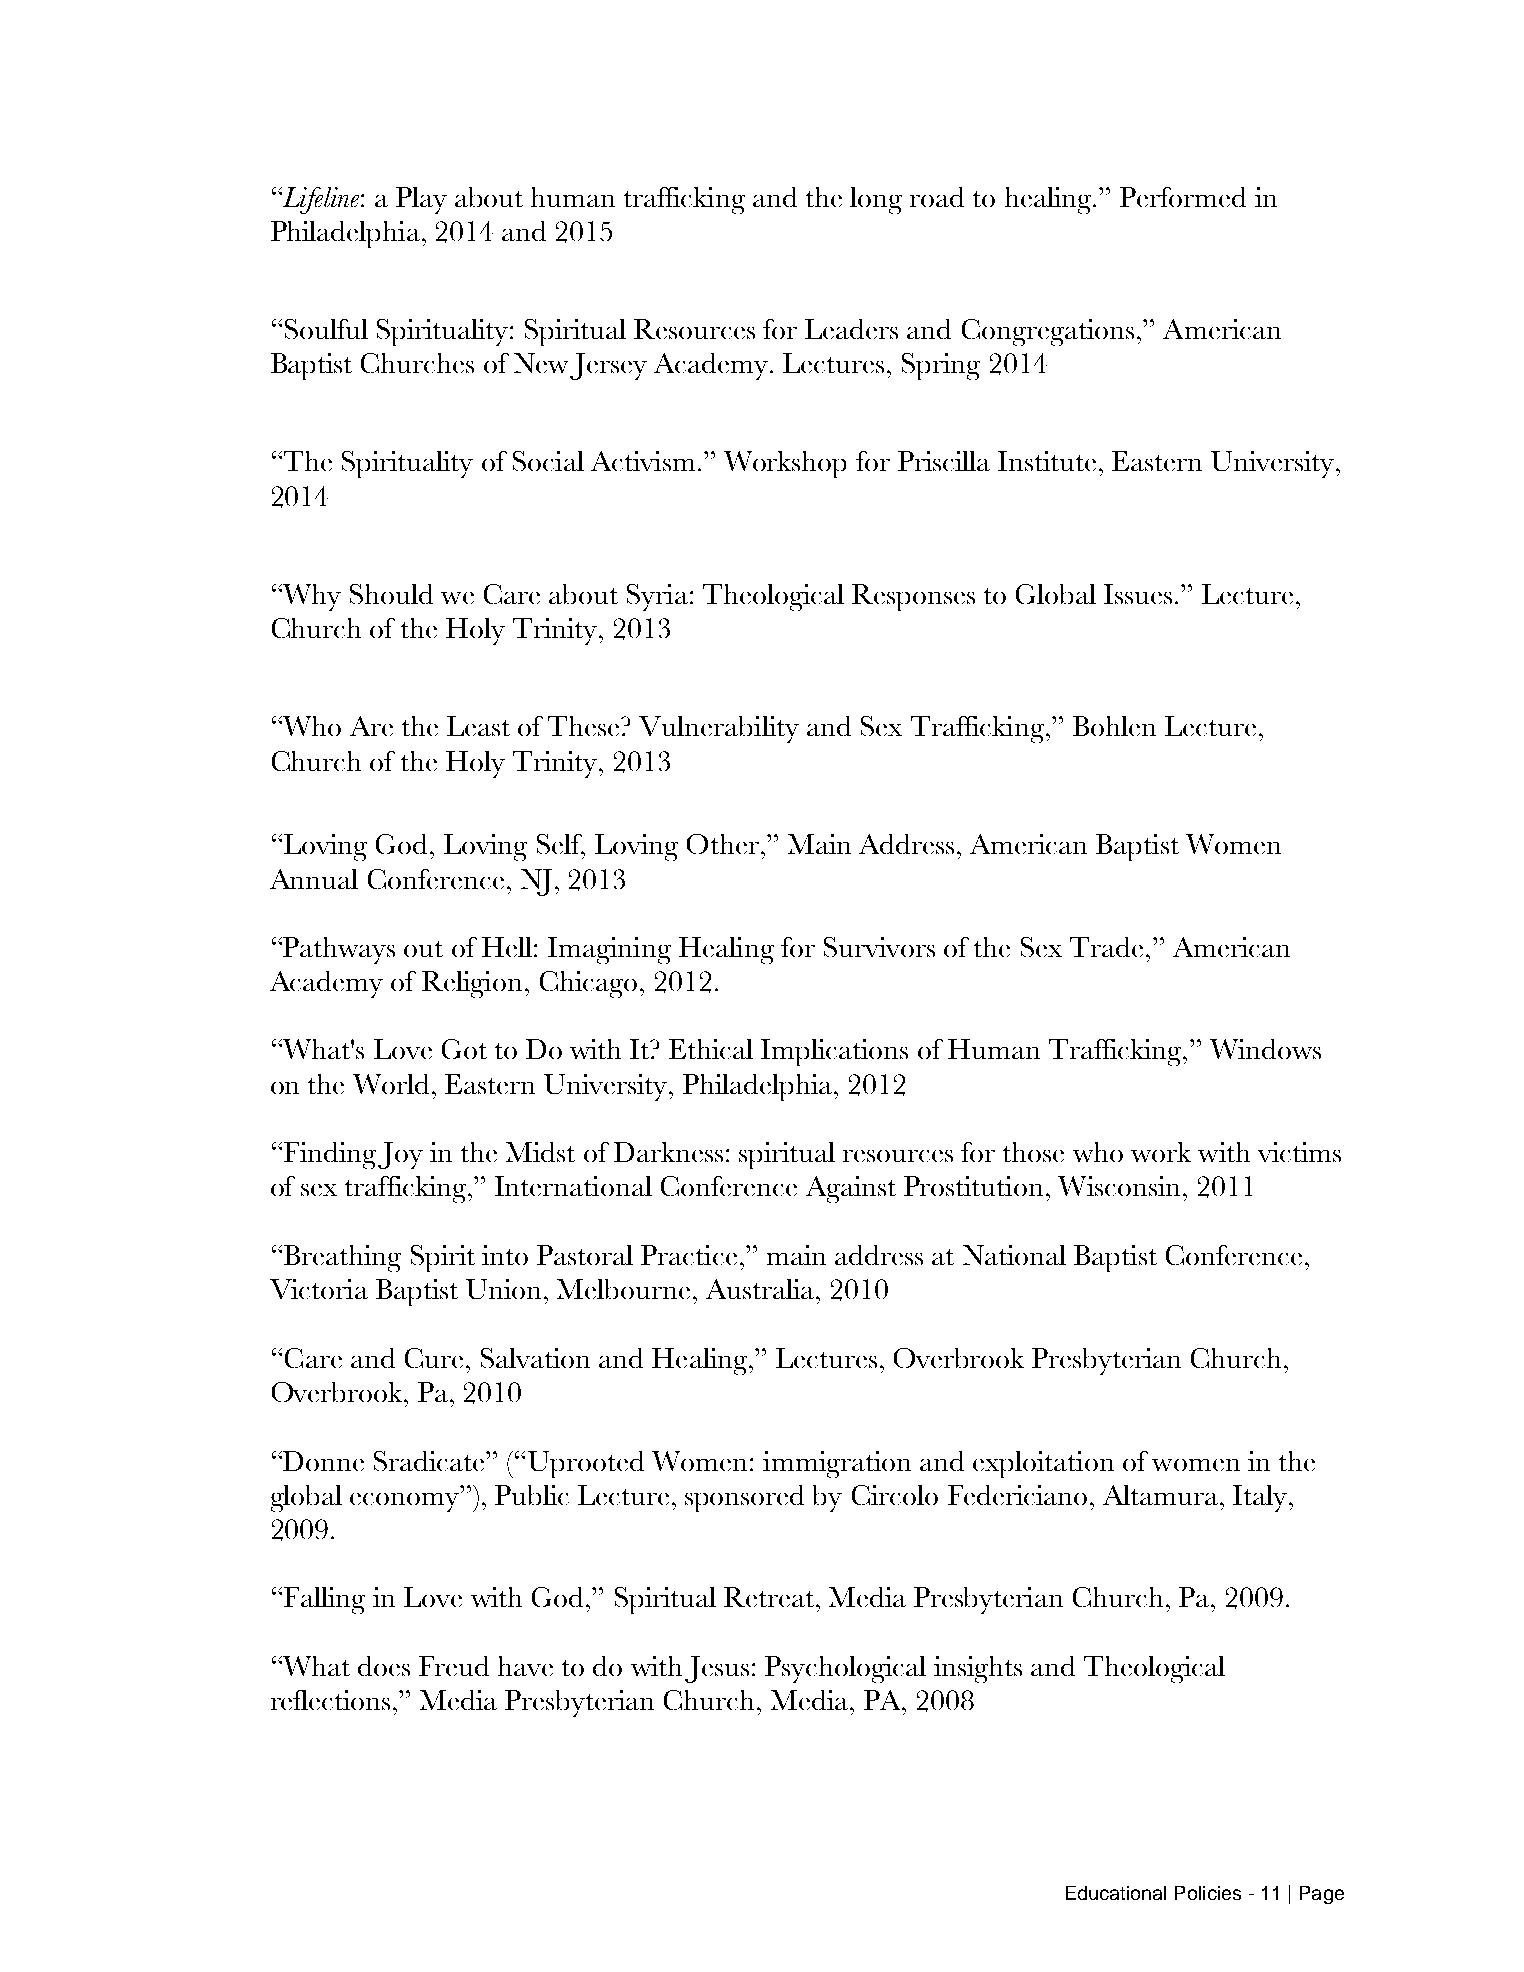 Image resolution: width=1524 pixels, height=1972 pixels. What do you see at coordinates (1106, 947) in the page?
I see `Trade` at bounding box center [1106, 947].
